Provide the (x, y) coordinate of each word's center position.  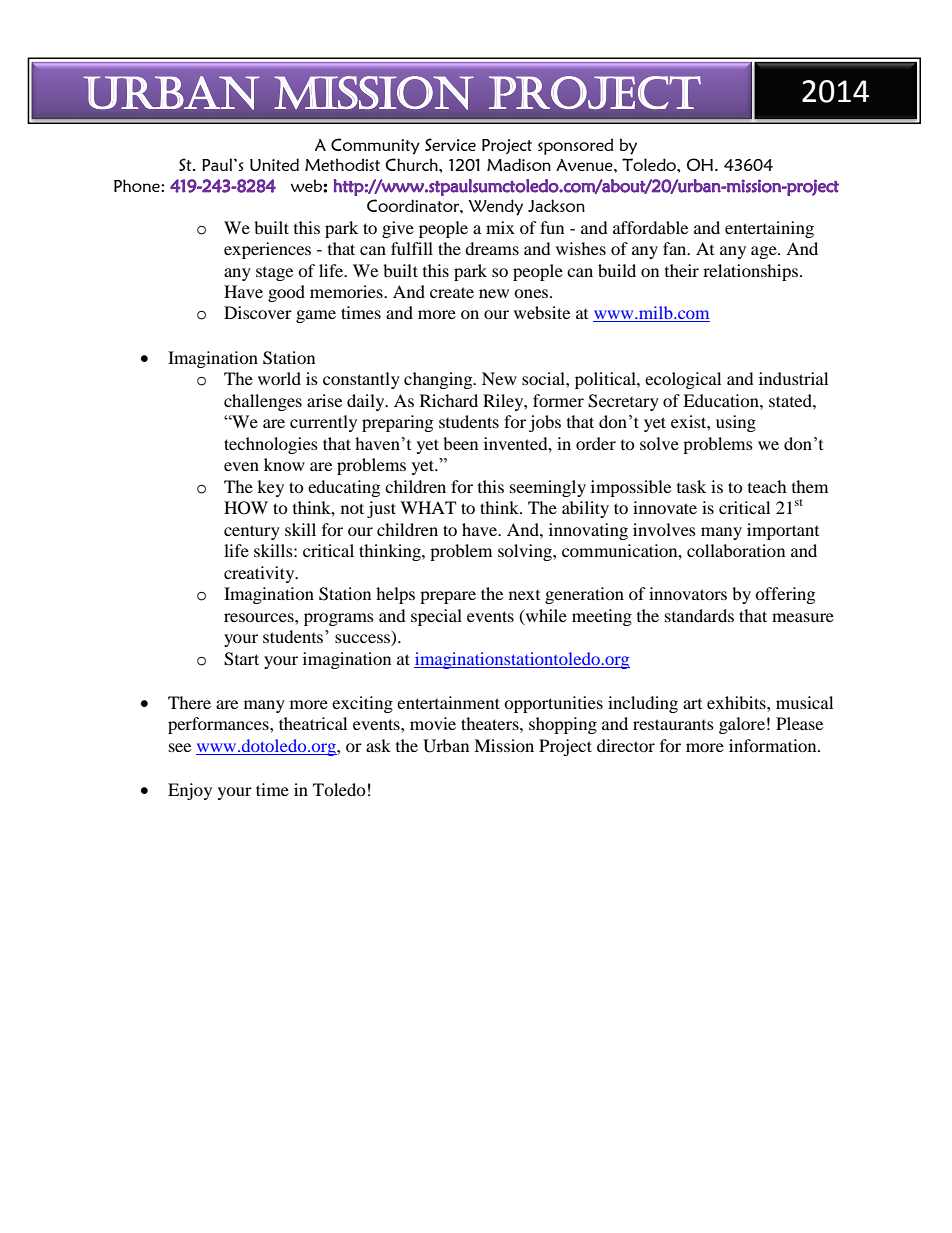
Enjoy (190, 791)
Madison (519, 164)
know (284, 464)
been (460, 443)
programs (339, 619)
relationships (750, 272)
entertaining (769, 229)
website (542, 312)
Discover (258, 312)
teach (767, 486)
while (545, 615)
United (274, 164)
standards (699, 615)
